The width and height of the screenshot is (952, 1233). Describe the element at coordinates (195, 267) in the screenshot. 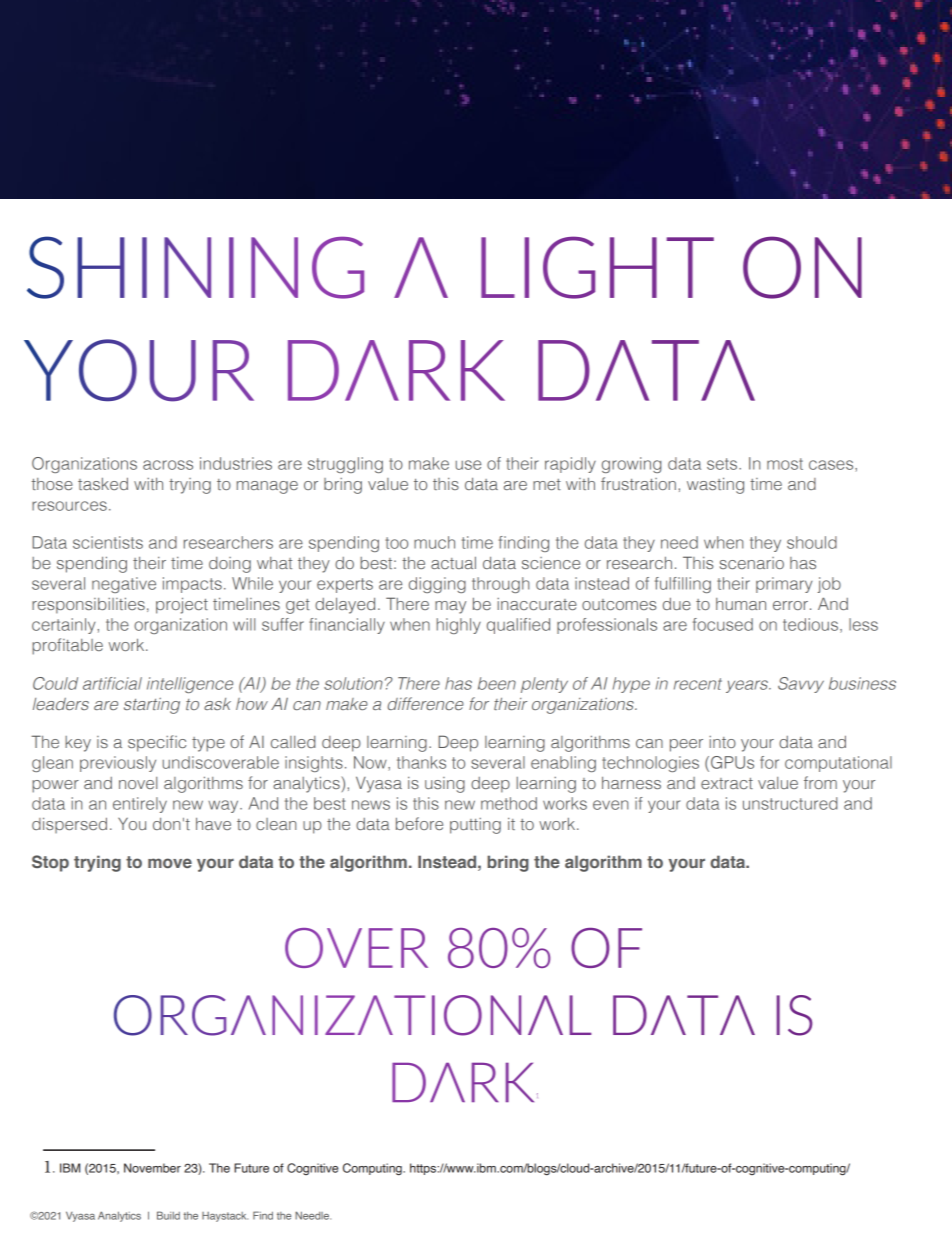

I see `SHINING` at that location.
